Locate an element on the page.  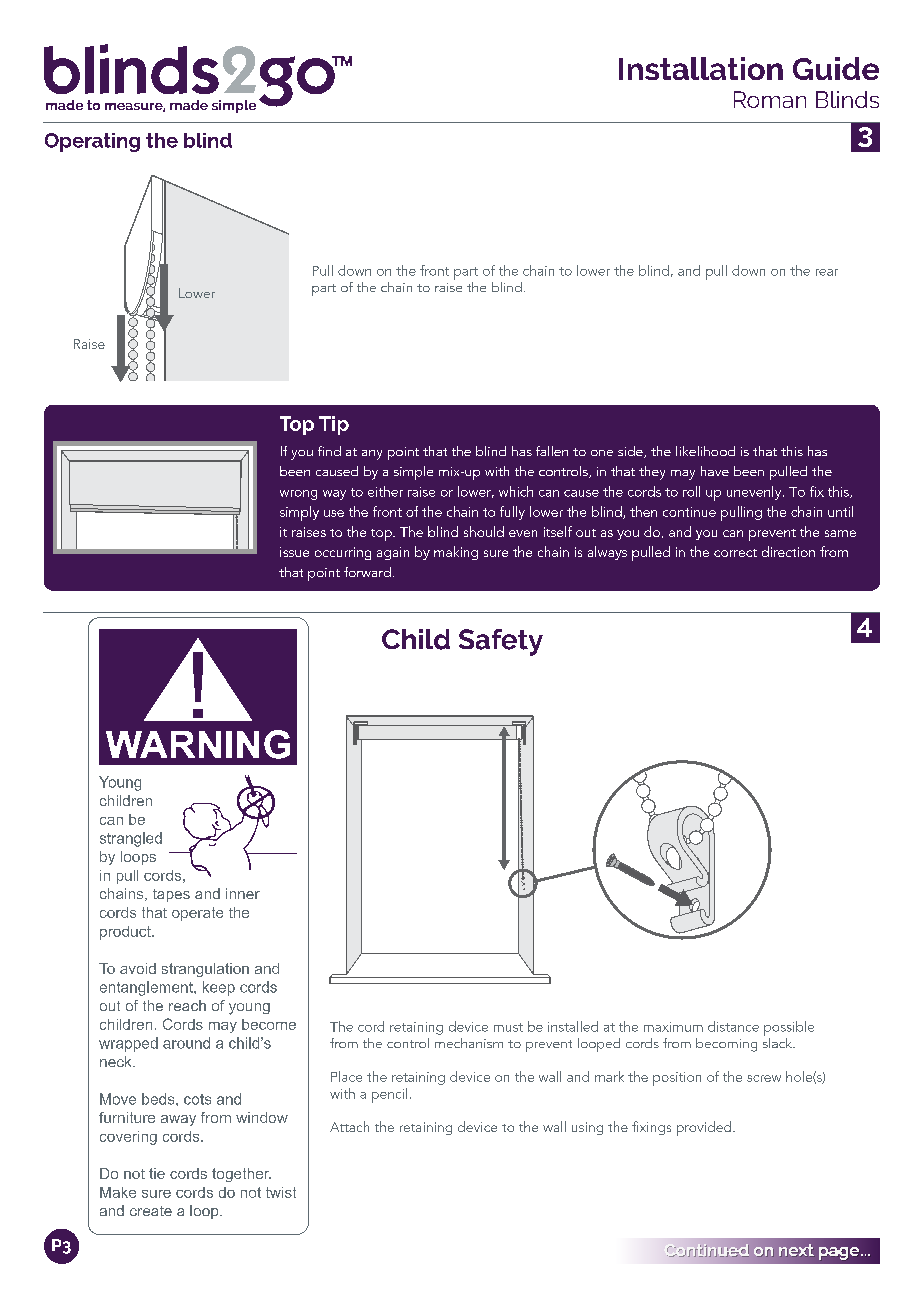
Roman is located at coordinates (770, 99).
